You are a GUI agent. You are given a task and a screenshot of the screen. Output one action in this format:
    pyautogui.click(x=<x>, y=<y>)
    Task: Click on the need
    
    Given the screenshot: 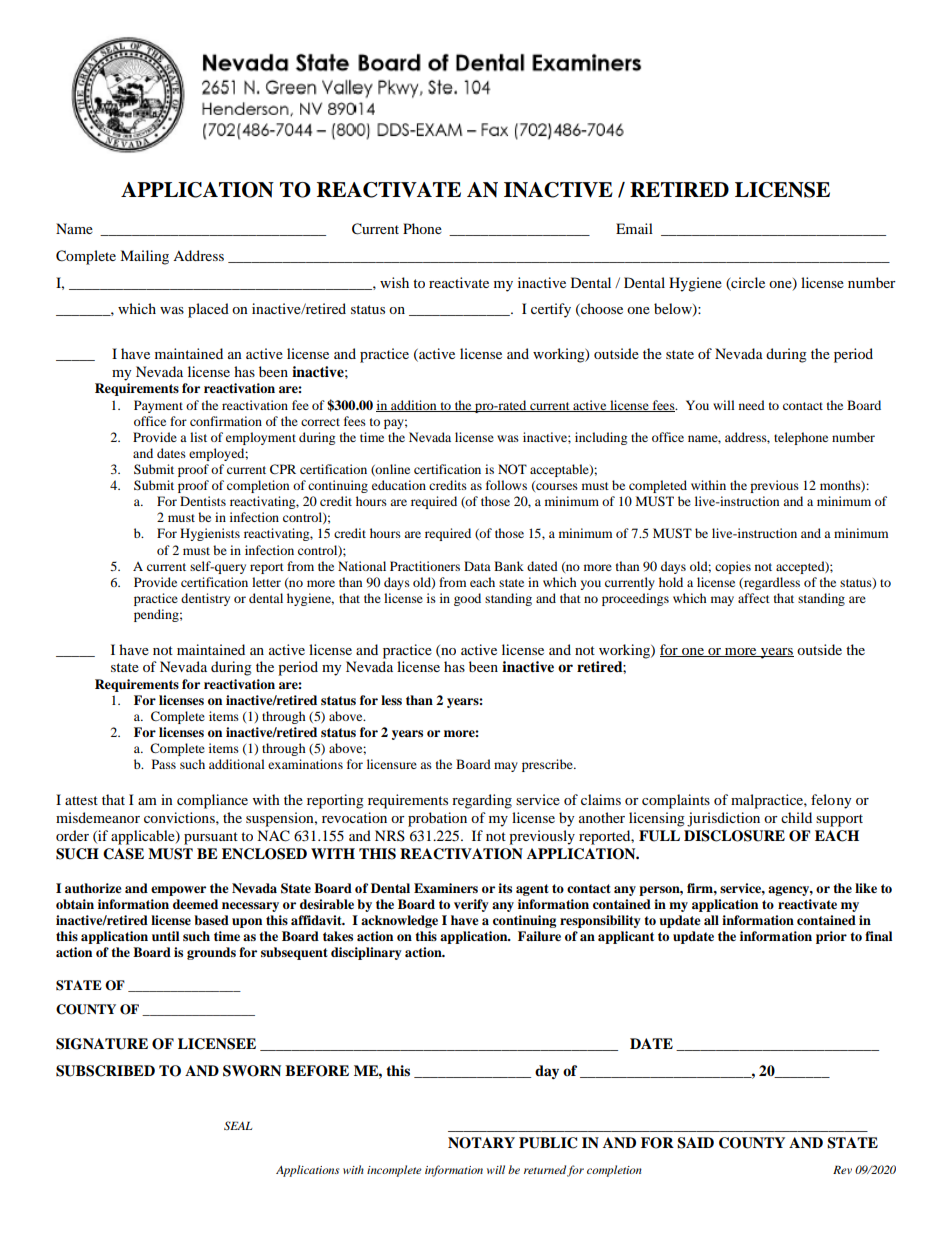 What is the action you would take?
    pyautogui.click(x=752, y=405)
